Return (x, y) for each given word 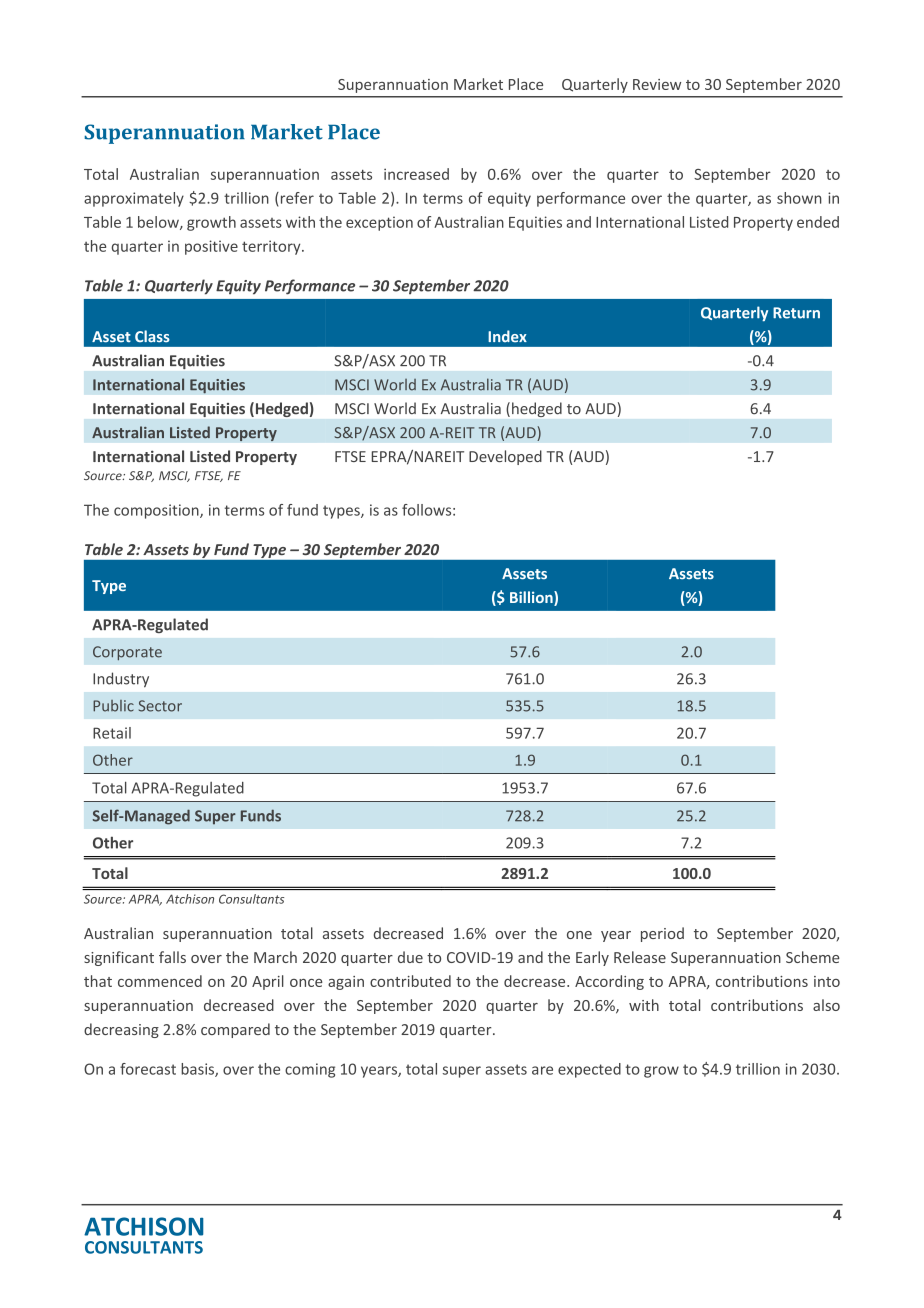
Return (796, 313)
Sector (160, 706)
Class (152, 336)
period (662, 934)
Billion (532, 598)
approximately (134, 199)
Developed (505, 457)
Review (657, 84)
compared (235, 1030)
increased (416, 174)
